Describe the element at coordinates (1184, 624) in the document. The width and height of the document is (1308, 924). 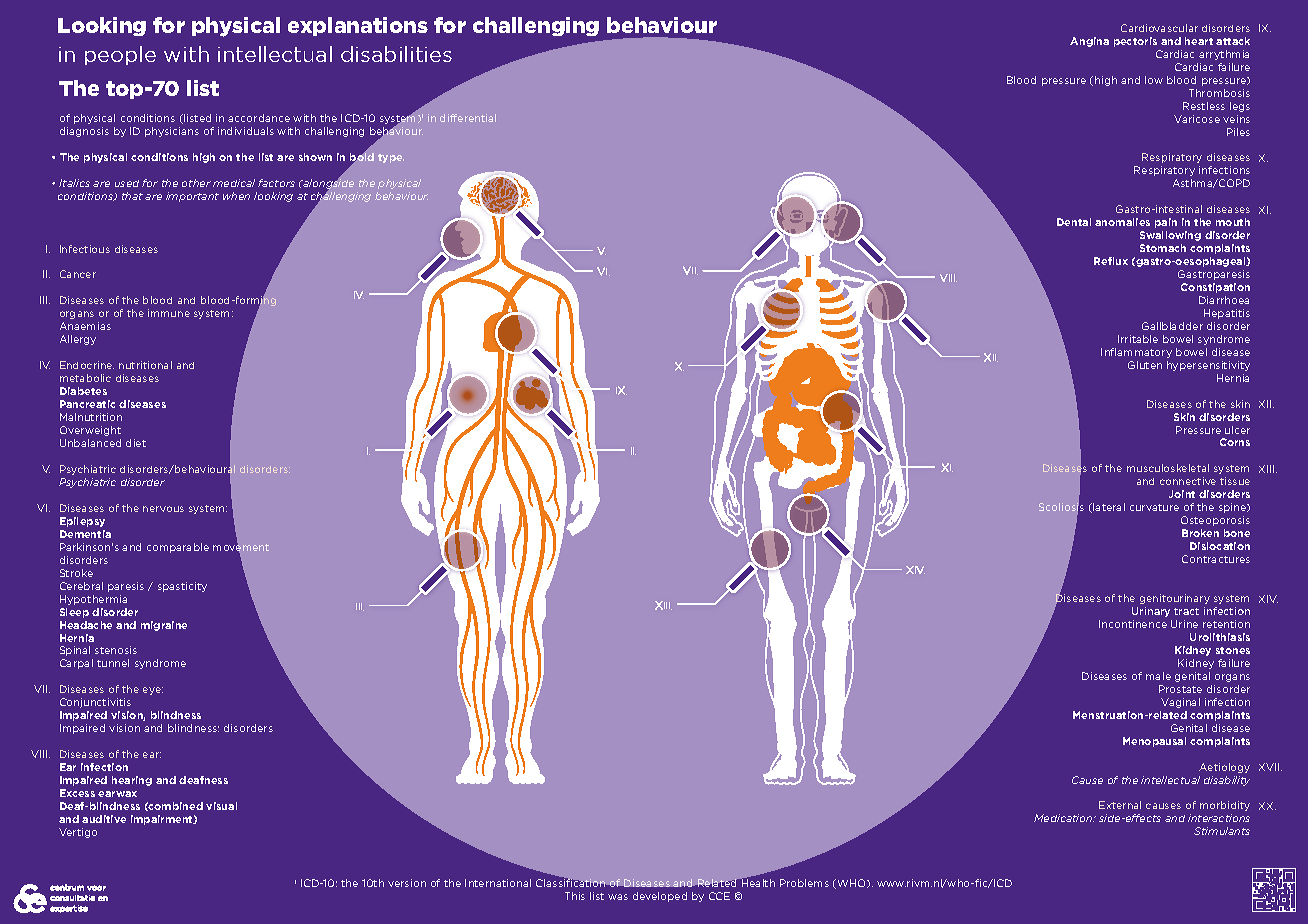
I see `Urine` at that location.
